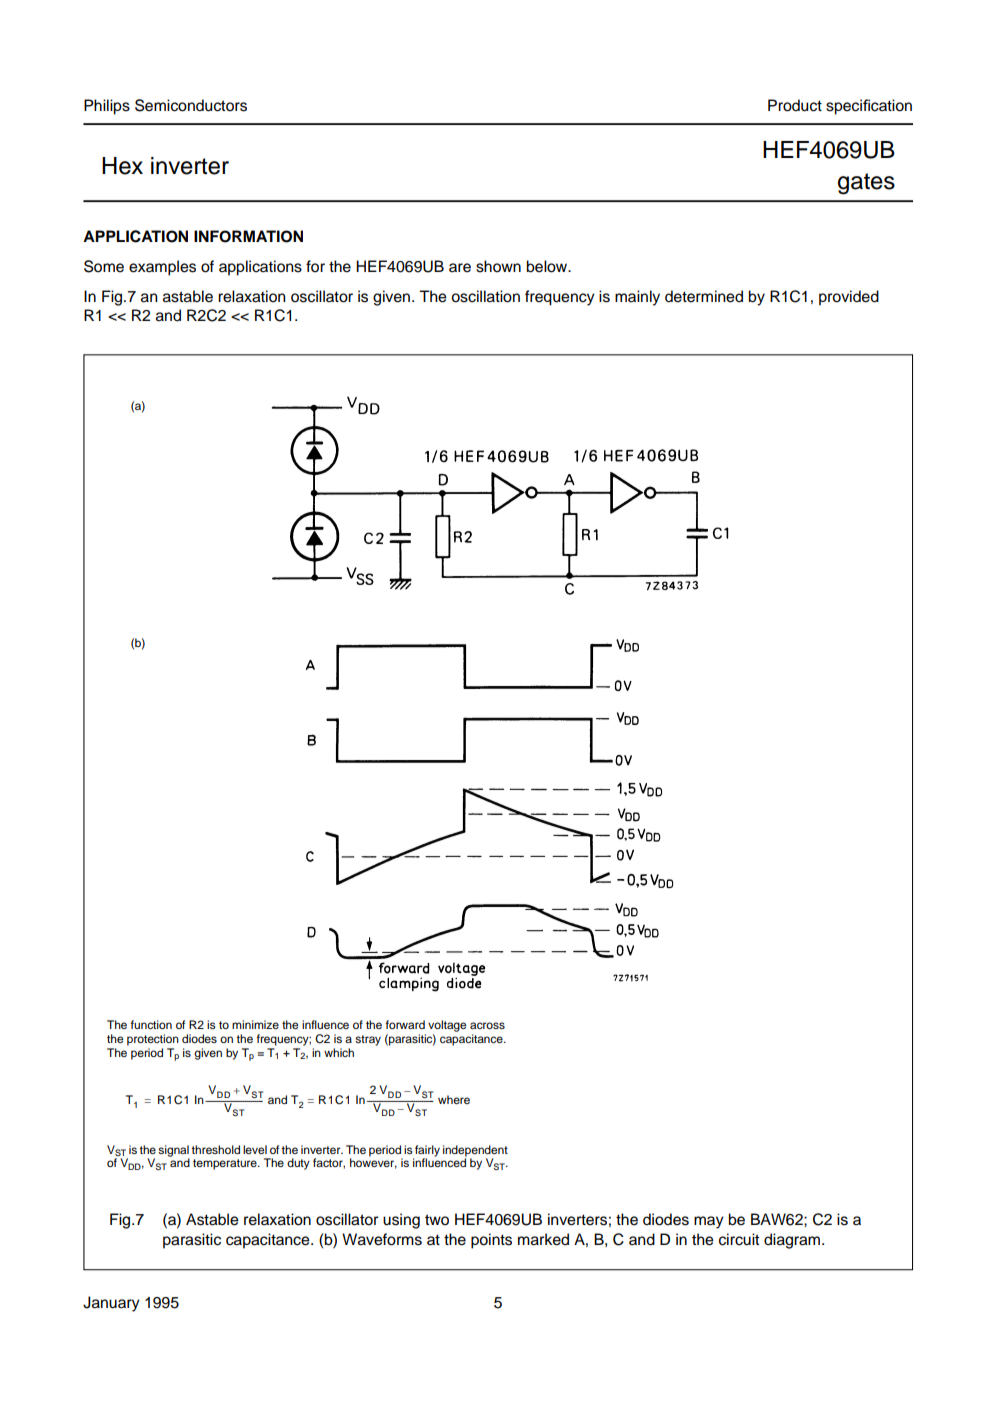 Image resolution: width=996 pixels, height=1410 pixels. I want to click on January, so click(111, 1304).
